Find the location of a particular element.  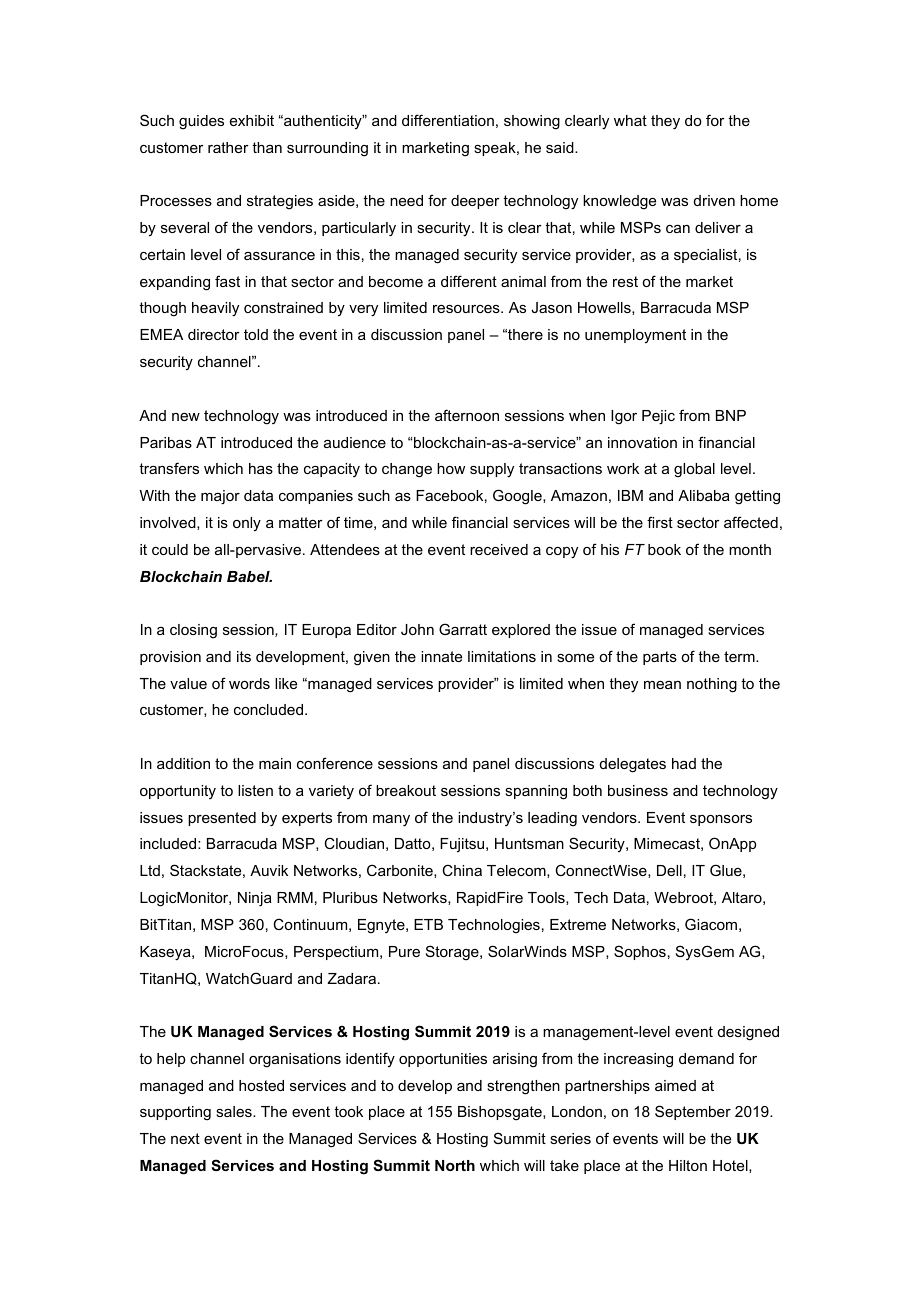

sales is located at coordinates (235, 1111).
